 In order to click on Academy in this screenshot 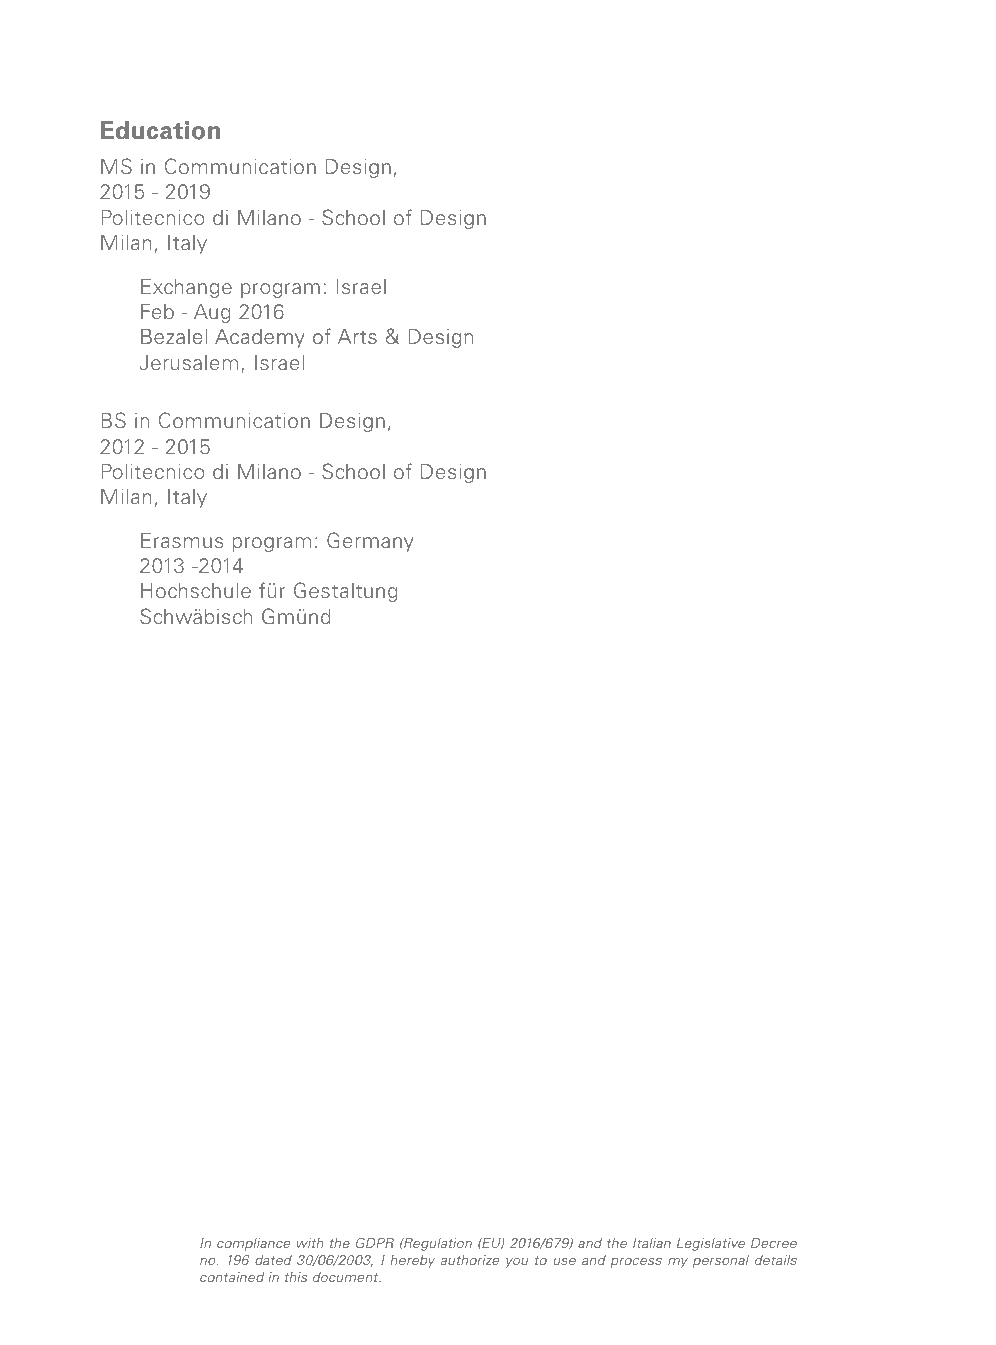, I will do `click(260, 338)`.
